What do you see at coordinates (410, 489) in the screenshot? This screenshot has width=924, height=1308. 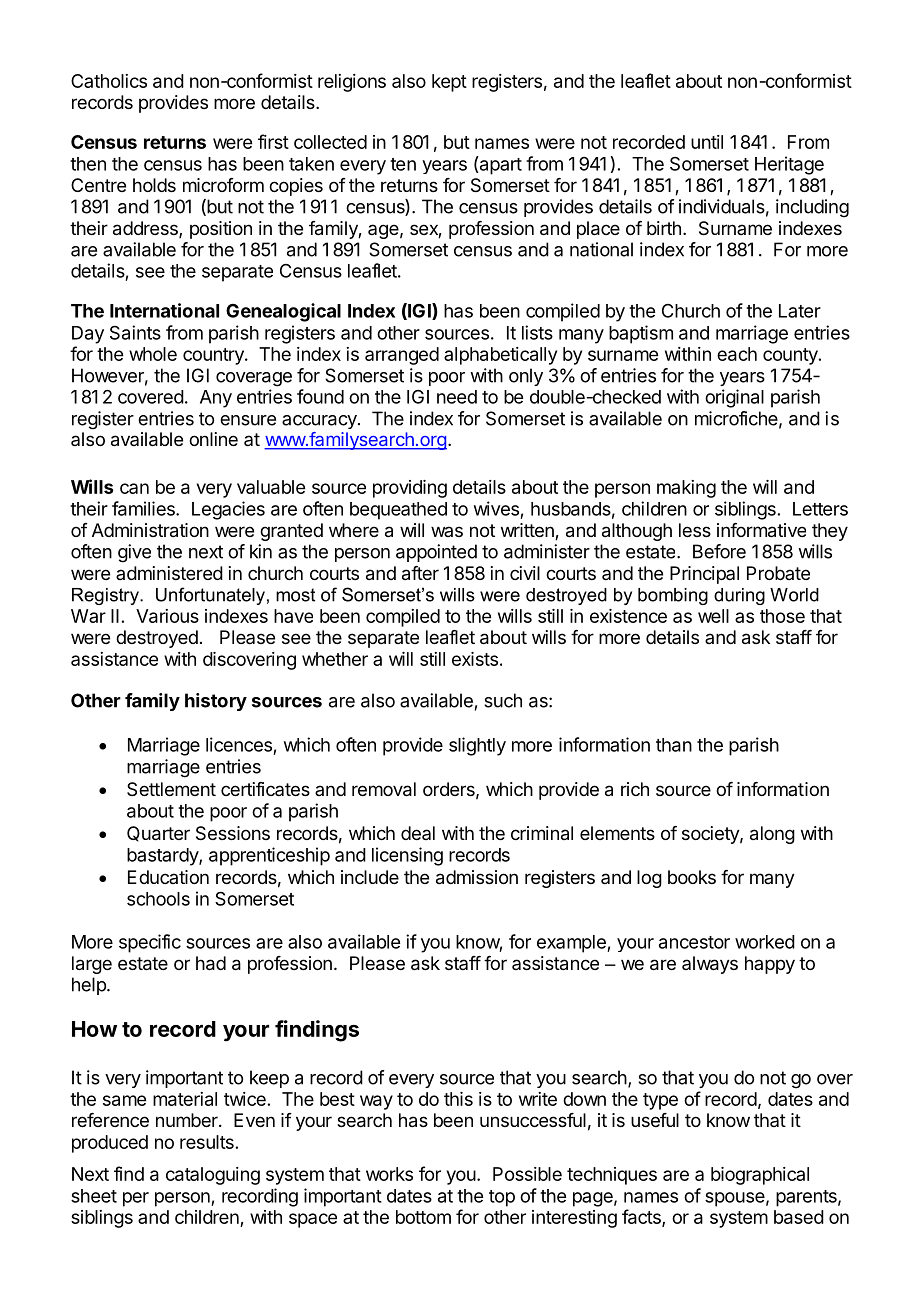 I see `providing` at bounding box center [410, 489].
